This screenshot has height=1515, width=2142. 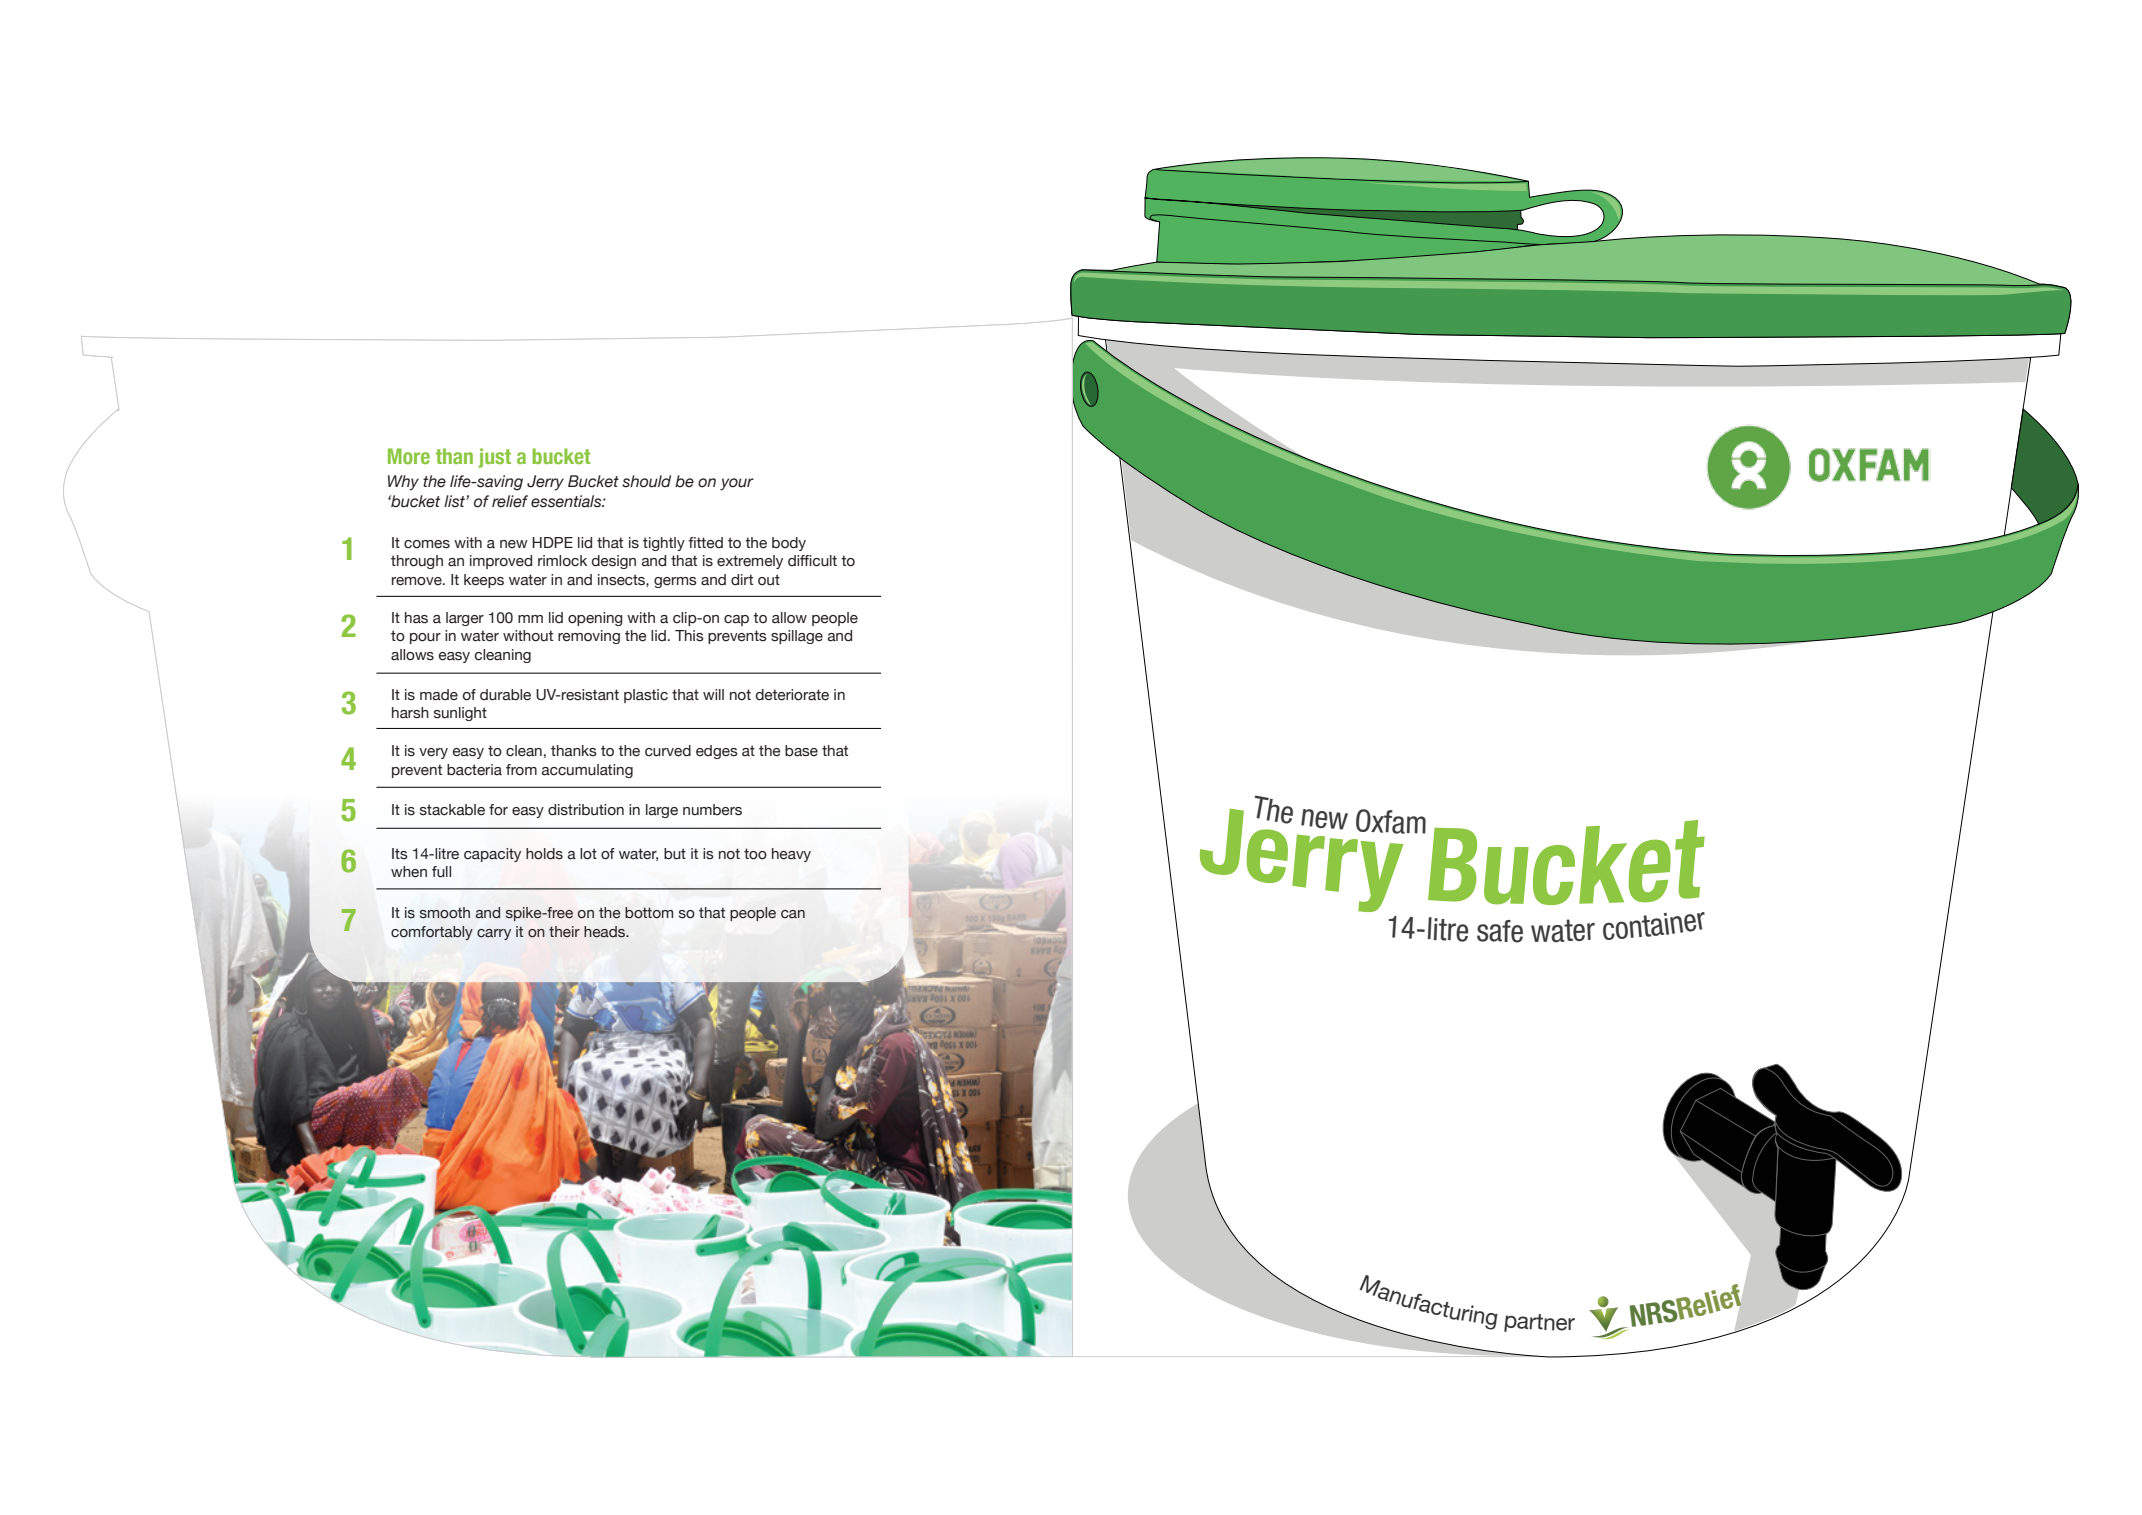 I want to click on More, so click(x=409, y=456).
